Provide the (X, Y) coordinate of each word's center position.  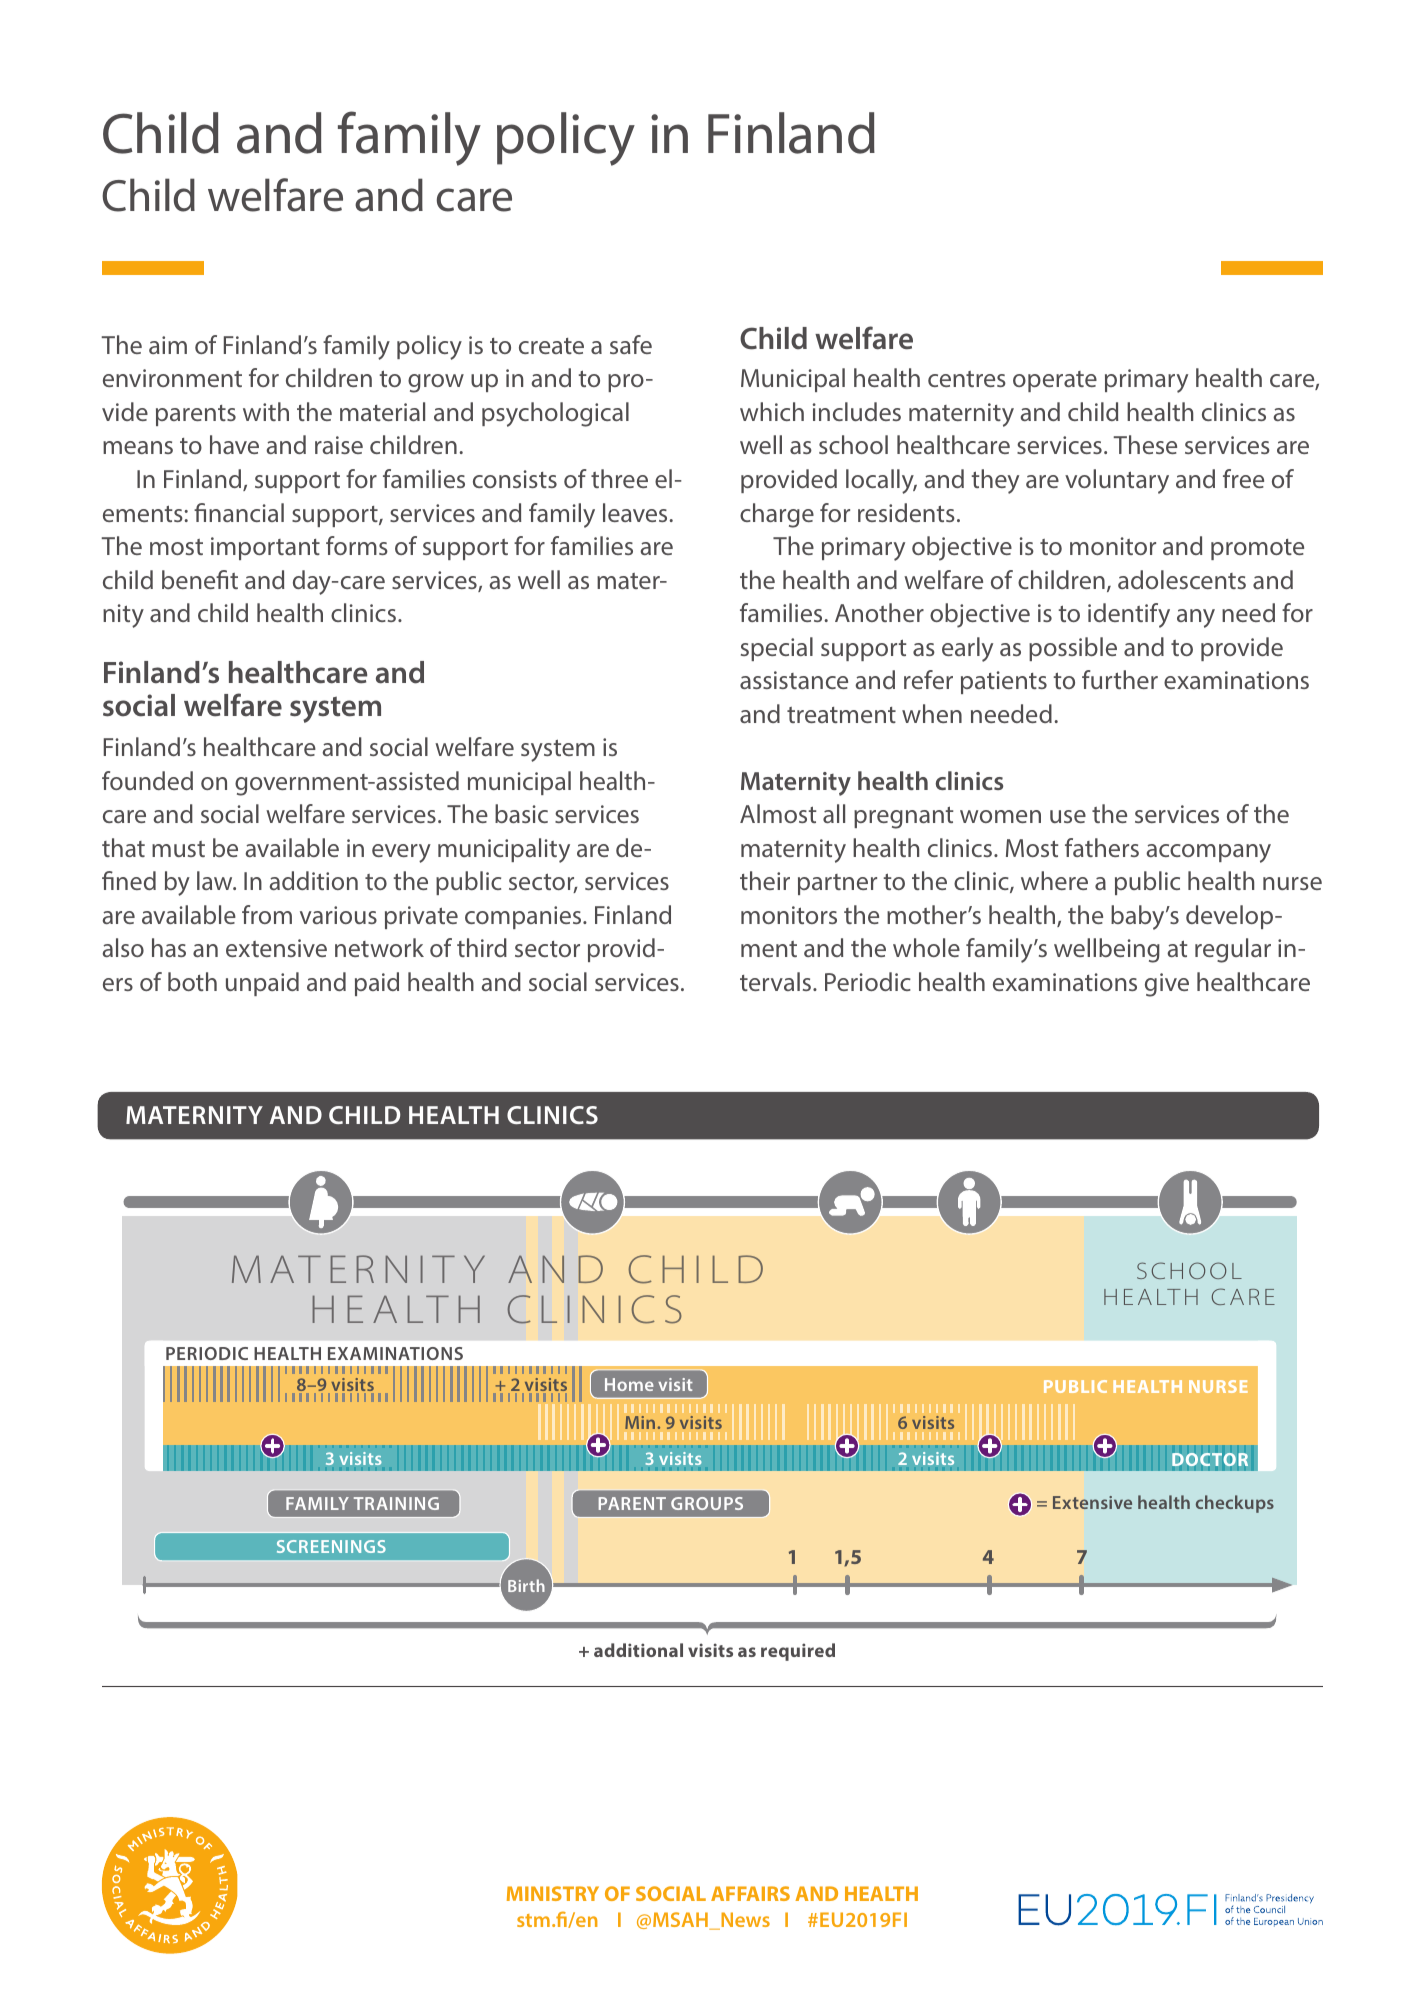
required (798, 1652)
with (266, 411)
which (772, 411)
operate (1055, 381)
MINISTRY (553, 1893)
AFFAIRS (750, 1893)
